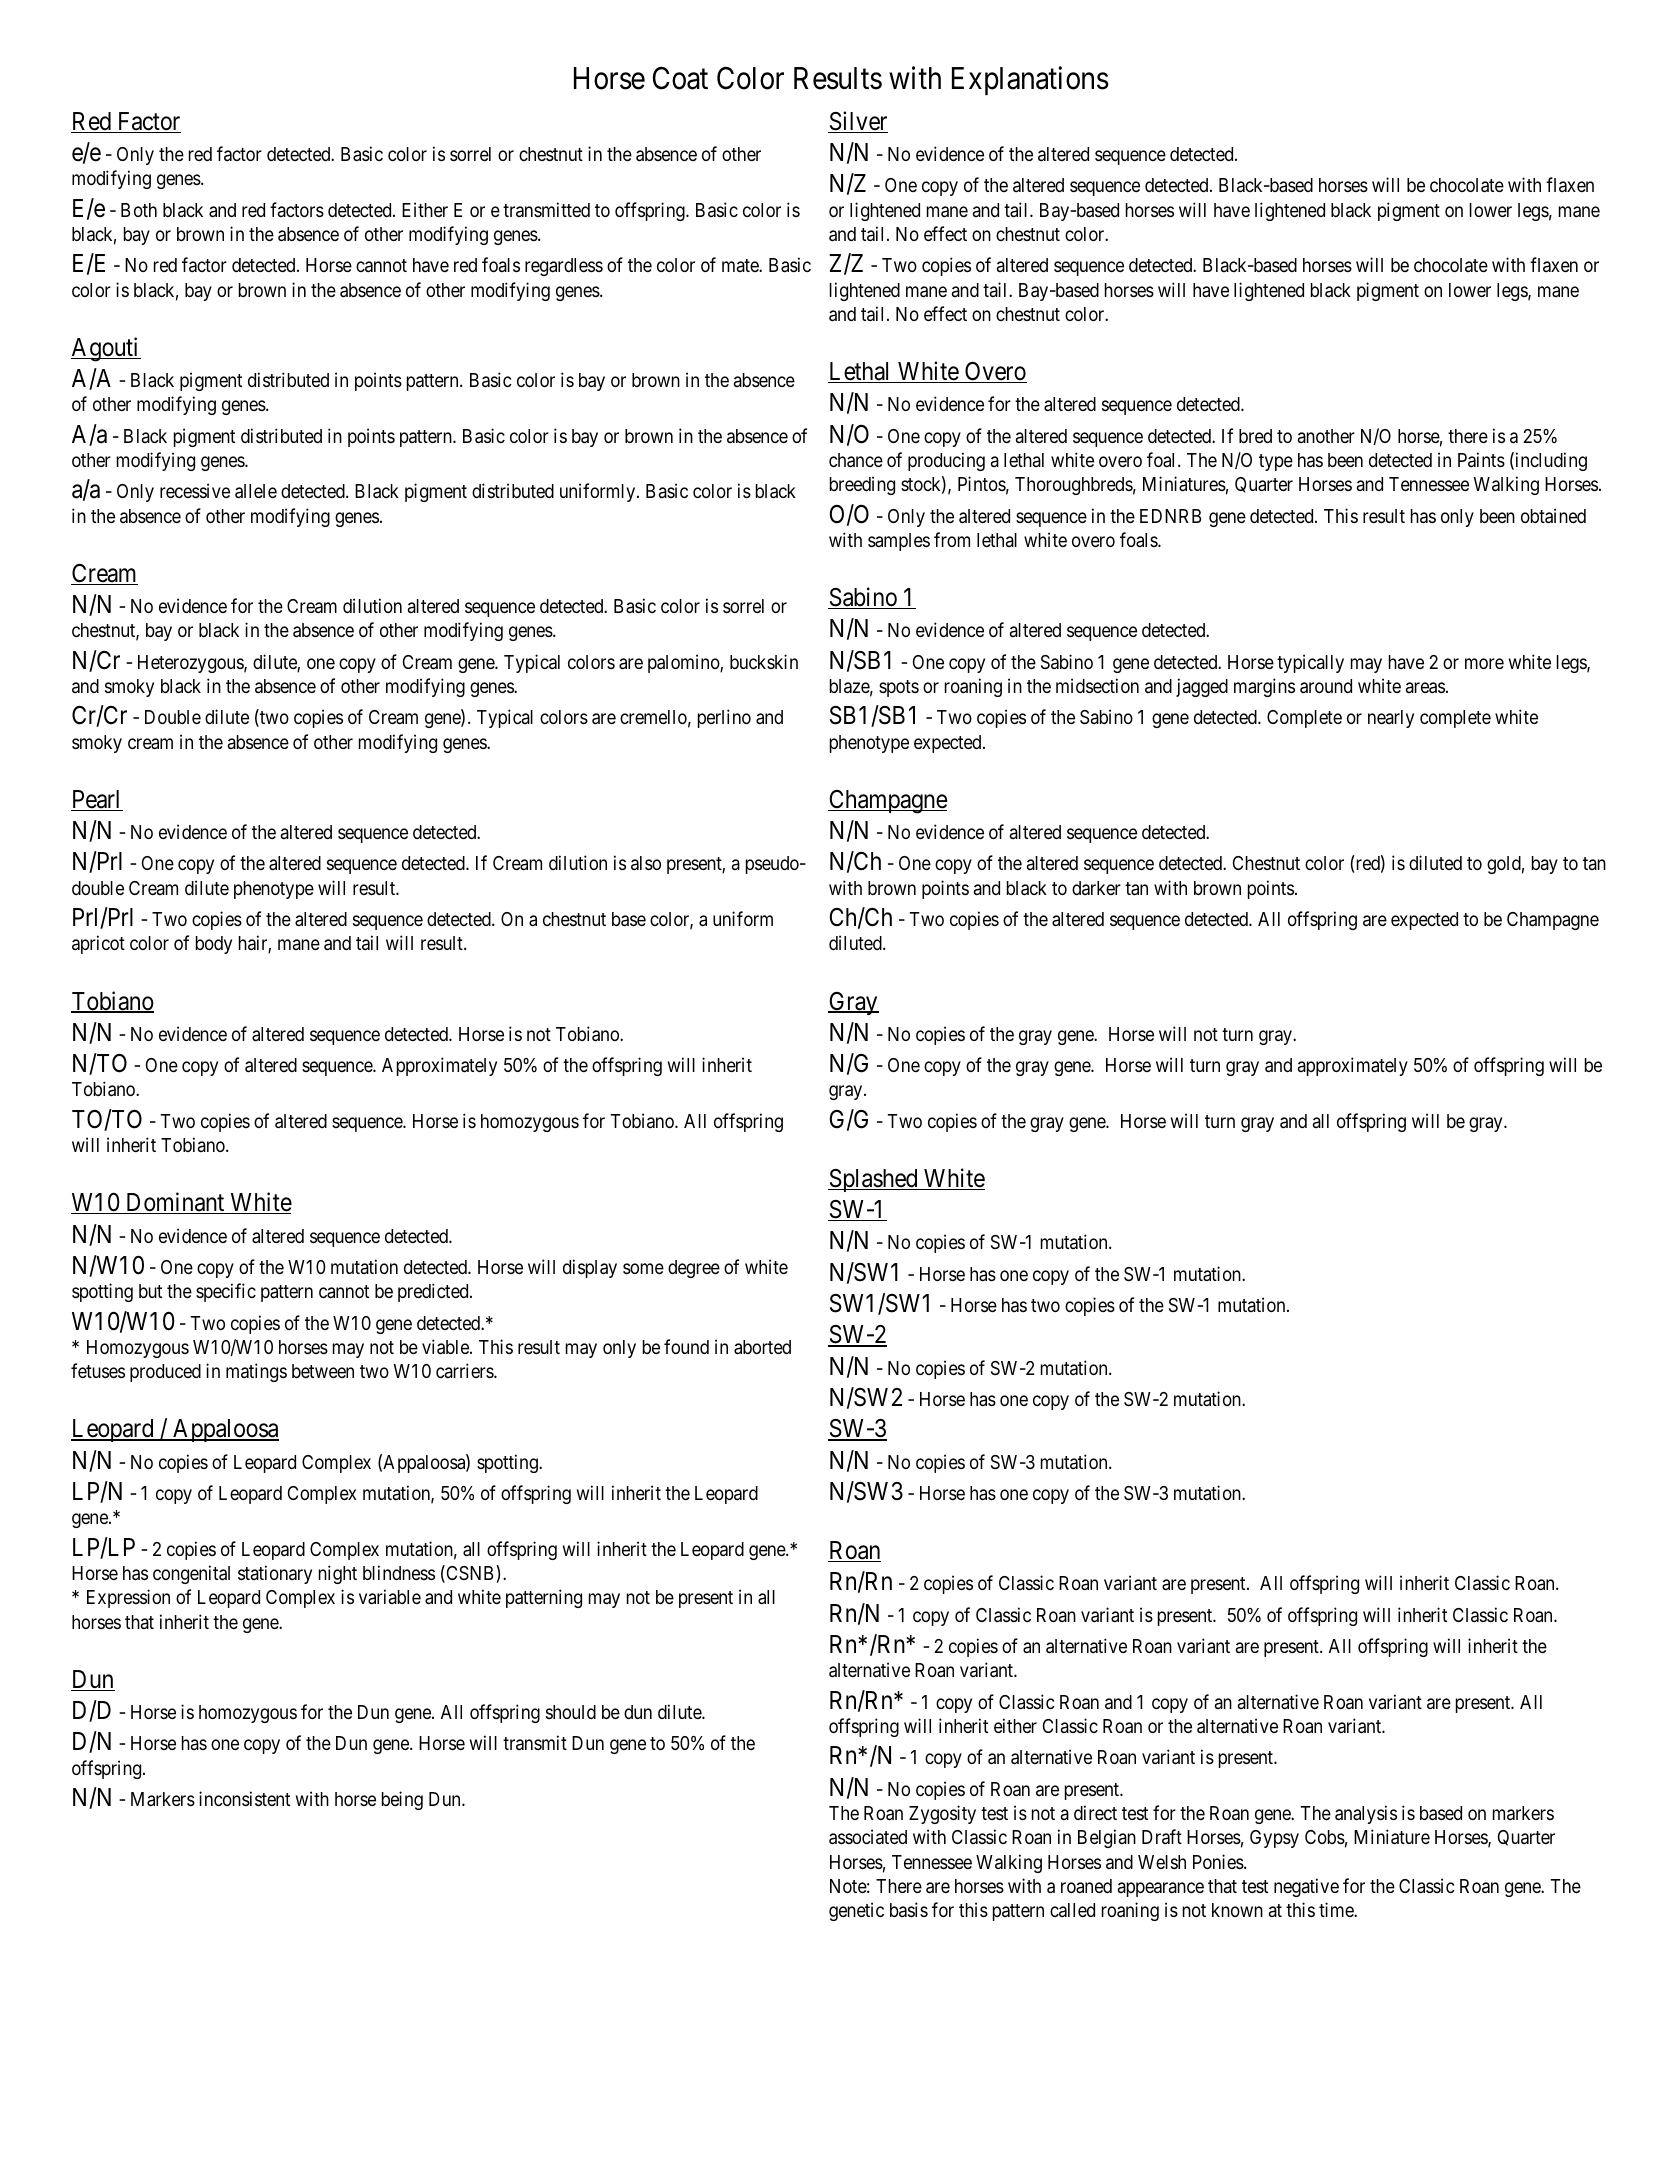 This screenshot has width=1679, height=2173. What do you see at coordinates (139, 210) in the screenshot?
I see `Both` at bounding box center [139, 210].
